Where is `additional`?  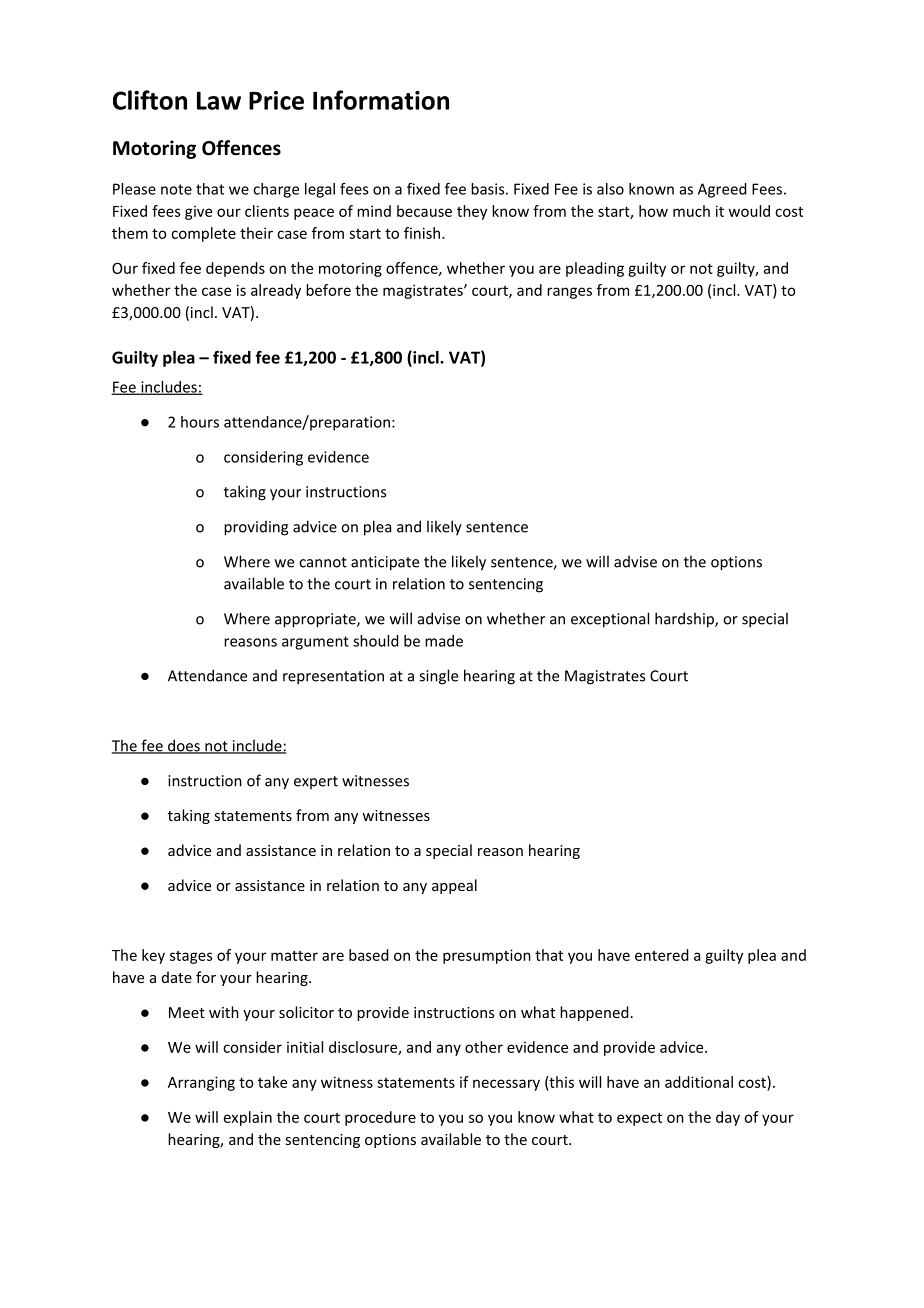 additional is located at coordinates (699, 1082).
